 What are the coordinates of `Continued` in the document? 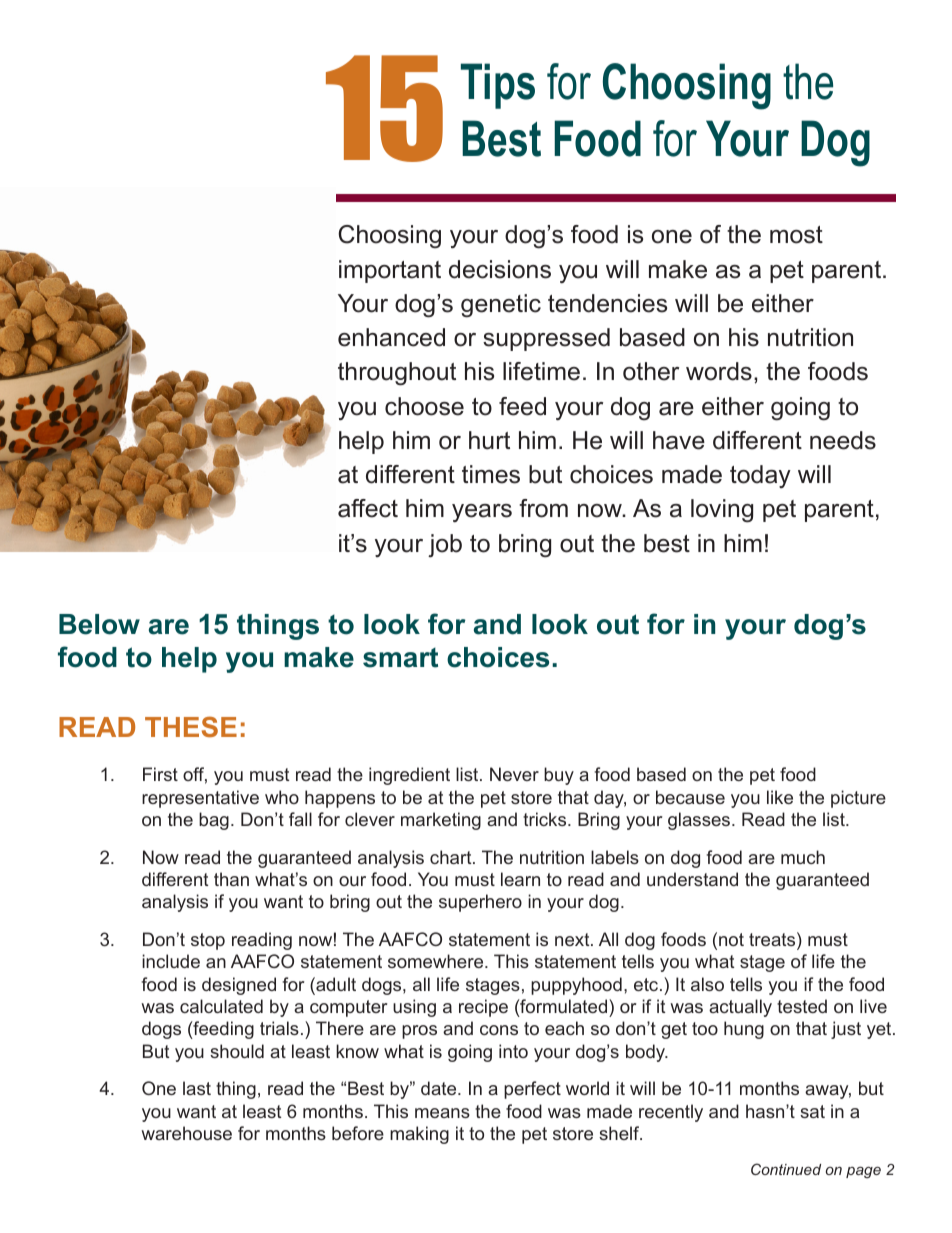 It's located at (786, 1169).
